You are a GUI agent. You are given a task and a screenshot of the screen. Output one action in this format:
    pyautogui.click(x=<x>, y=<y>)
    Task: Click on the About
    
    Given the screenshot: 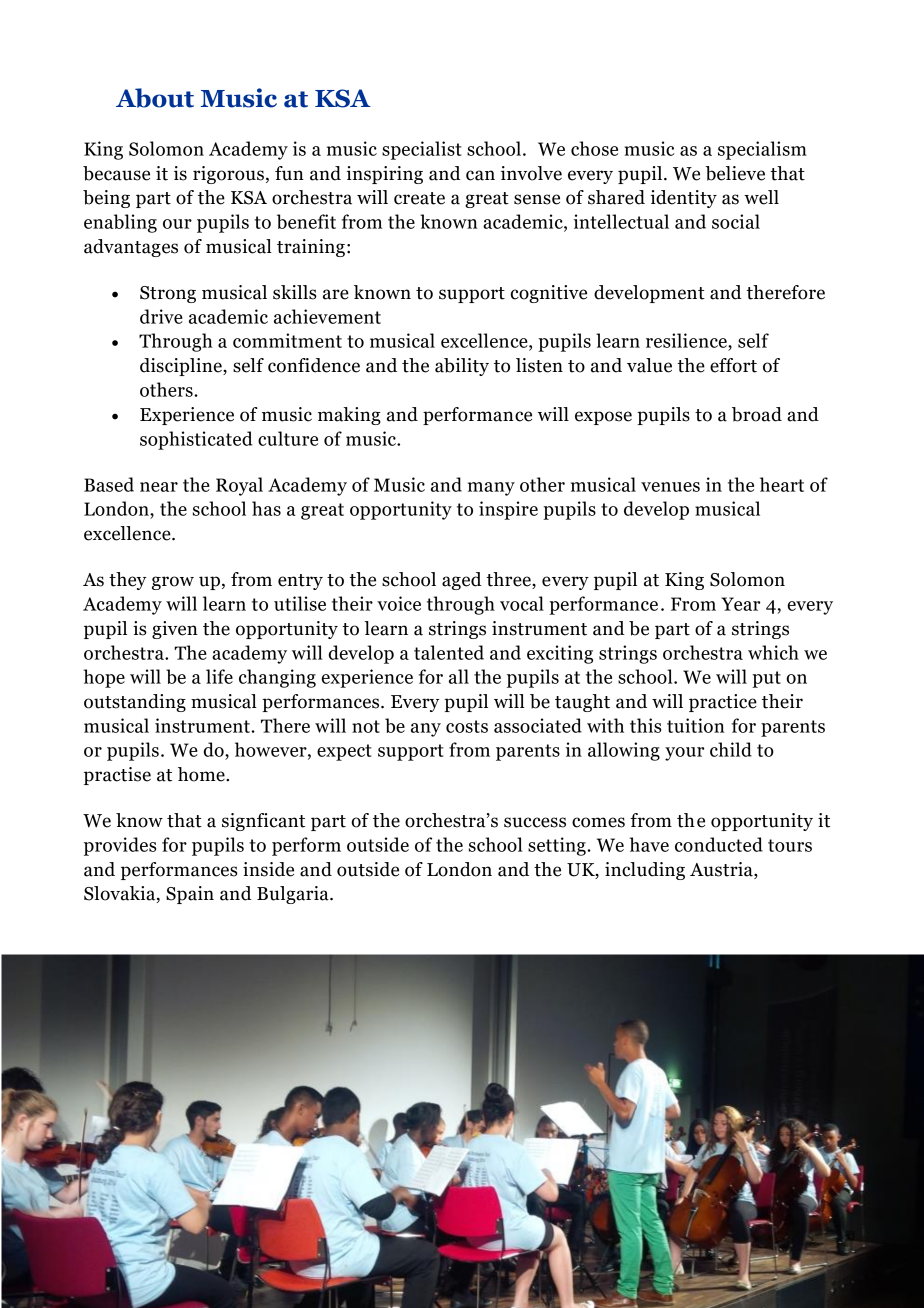 What is the action you would take?
    pyautogui.click(x=155, y=98)
